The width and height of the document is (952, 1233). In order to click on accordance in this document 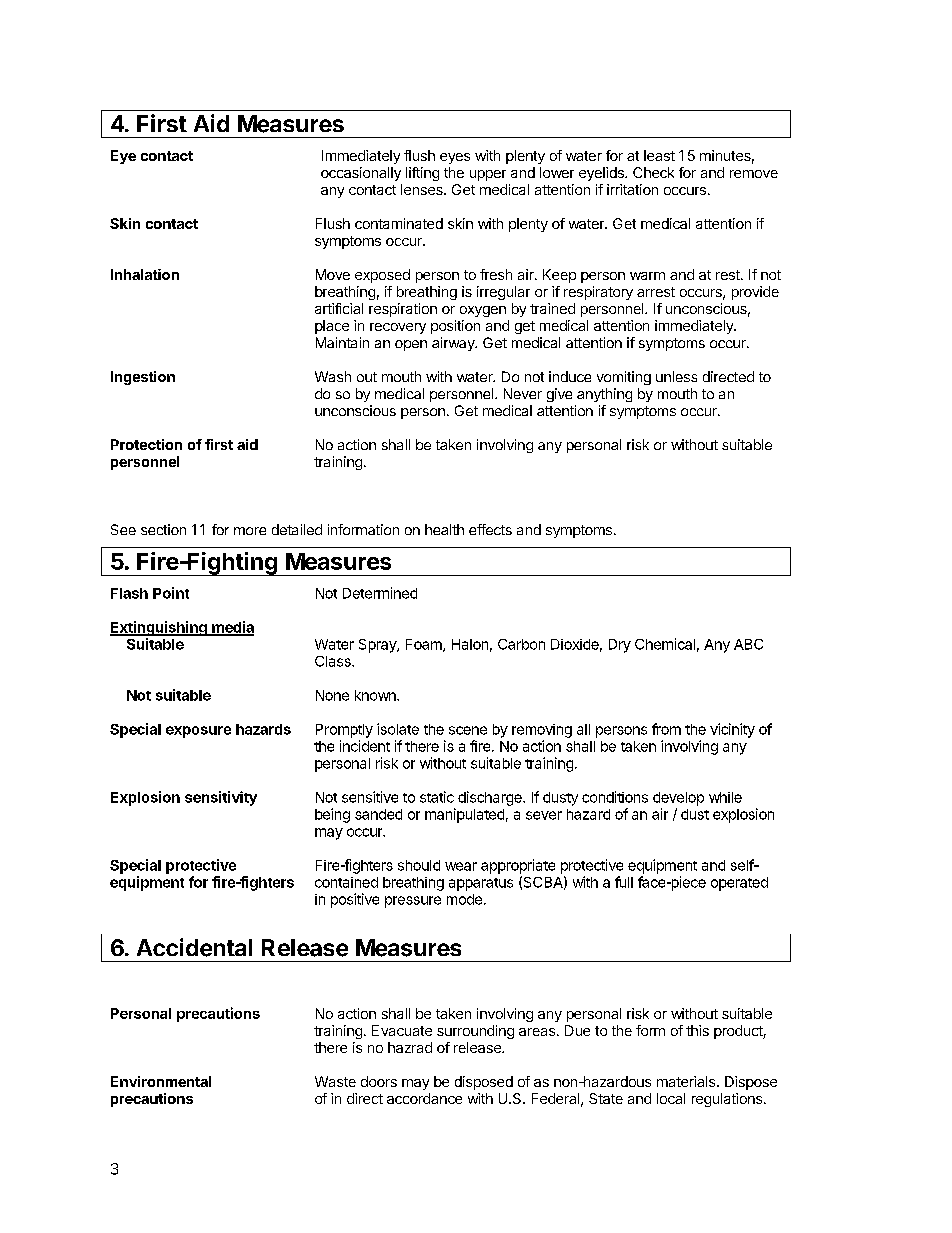, I will do `click(424, 1098)`.
